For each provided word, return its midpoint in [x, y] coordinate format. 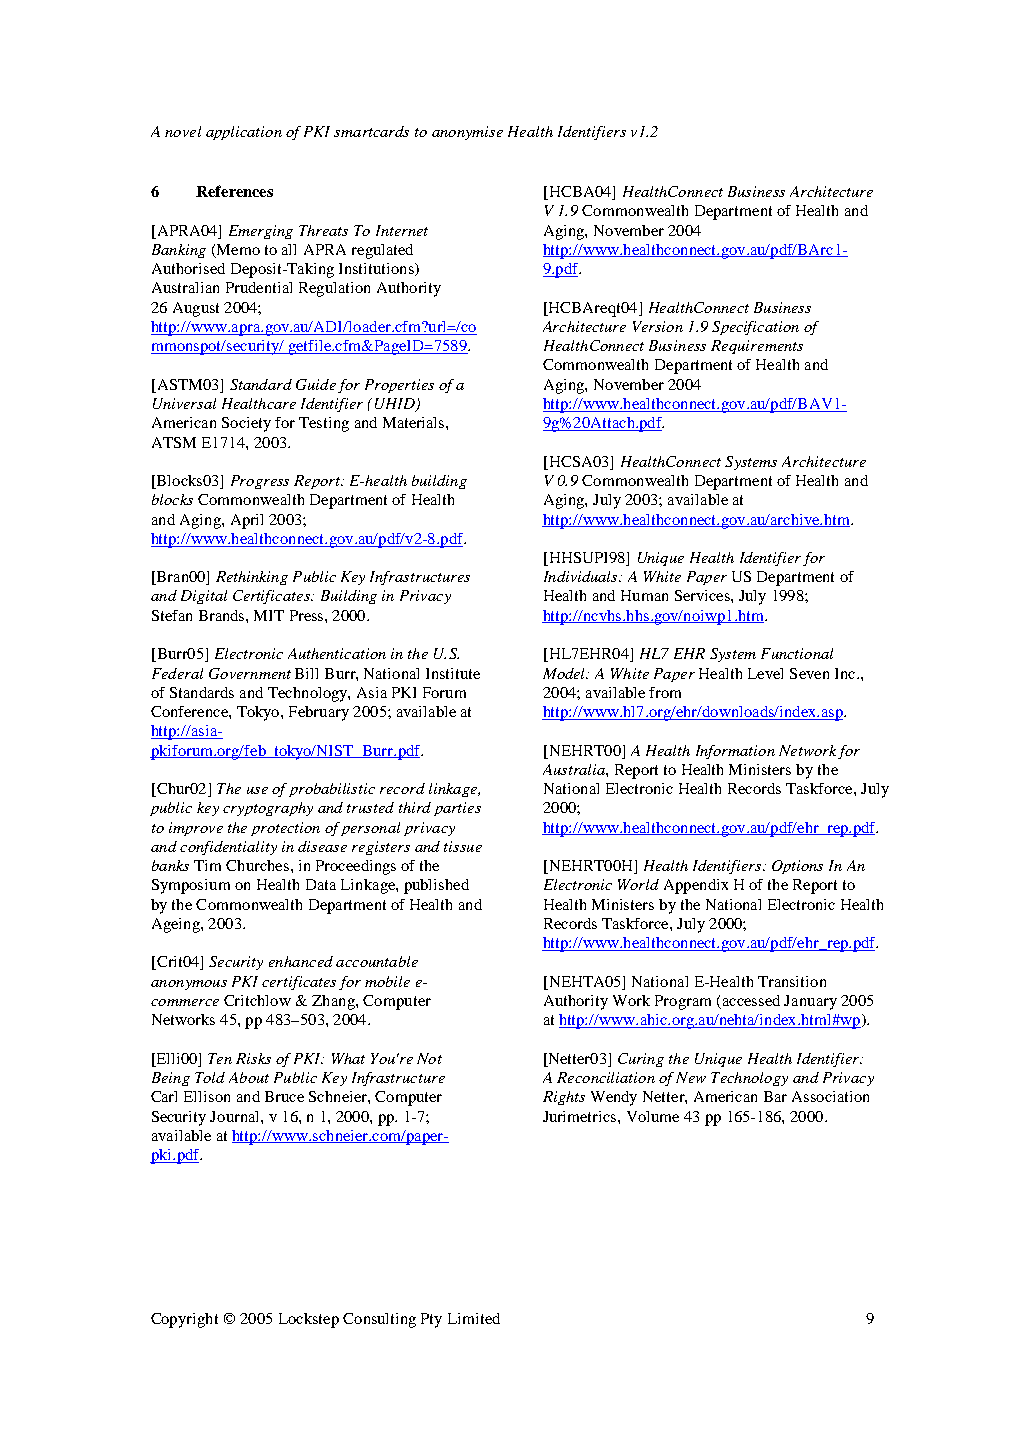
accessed [750, 1002]
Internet [402, 230]
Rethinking [252, 578]
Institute [453, 673]
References [234, 191]
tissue [463, 846]
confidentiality [228, 848]
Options [797, 867]
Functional [797, 653]
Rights [564, 1098]
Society [246, 424]
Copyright [184, 1320]
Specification [755, 328]
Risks [253, 1058]
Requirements [757, 347]
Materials [415, 422]
